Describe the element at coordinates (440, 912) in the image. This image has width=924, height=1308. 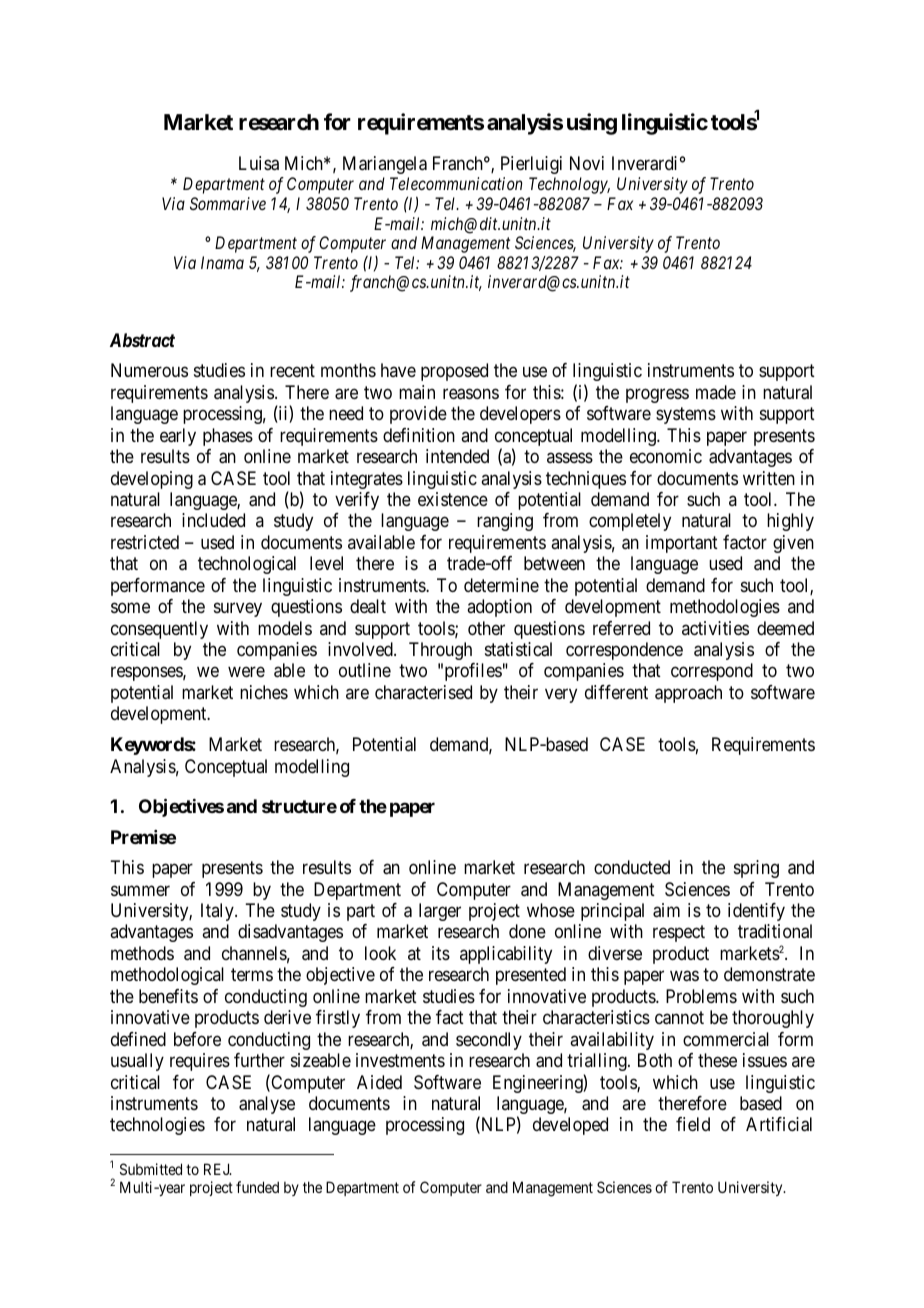
I see `larger` at that location.
